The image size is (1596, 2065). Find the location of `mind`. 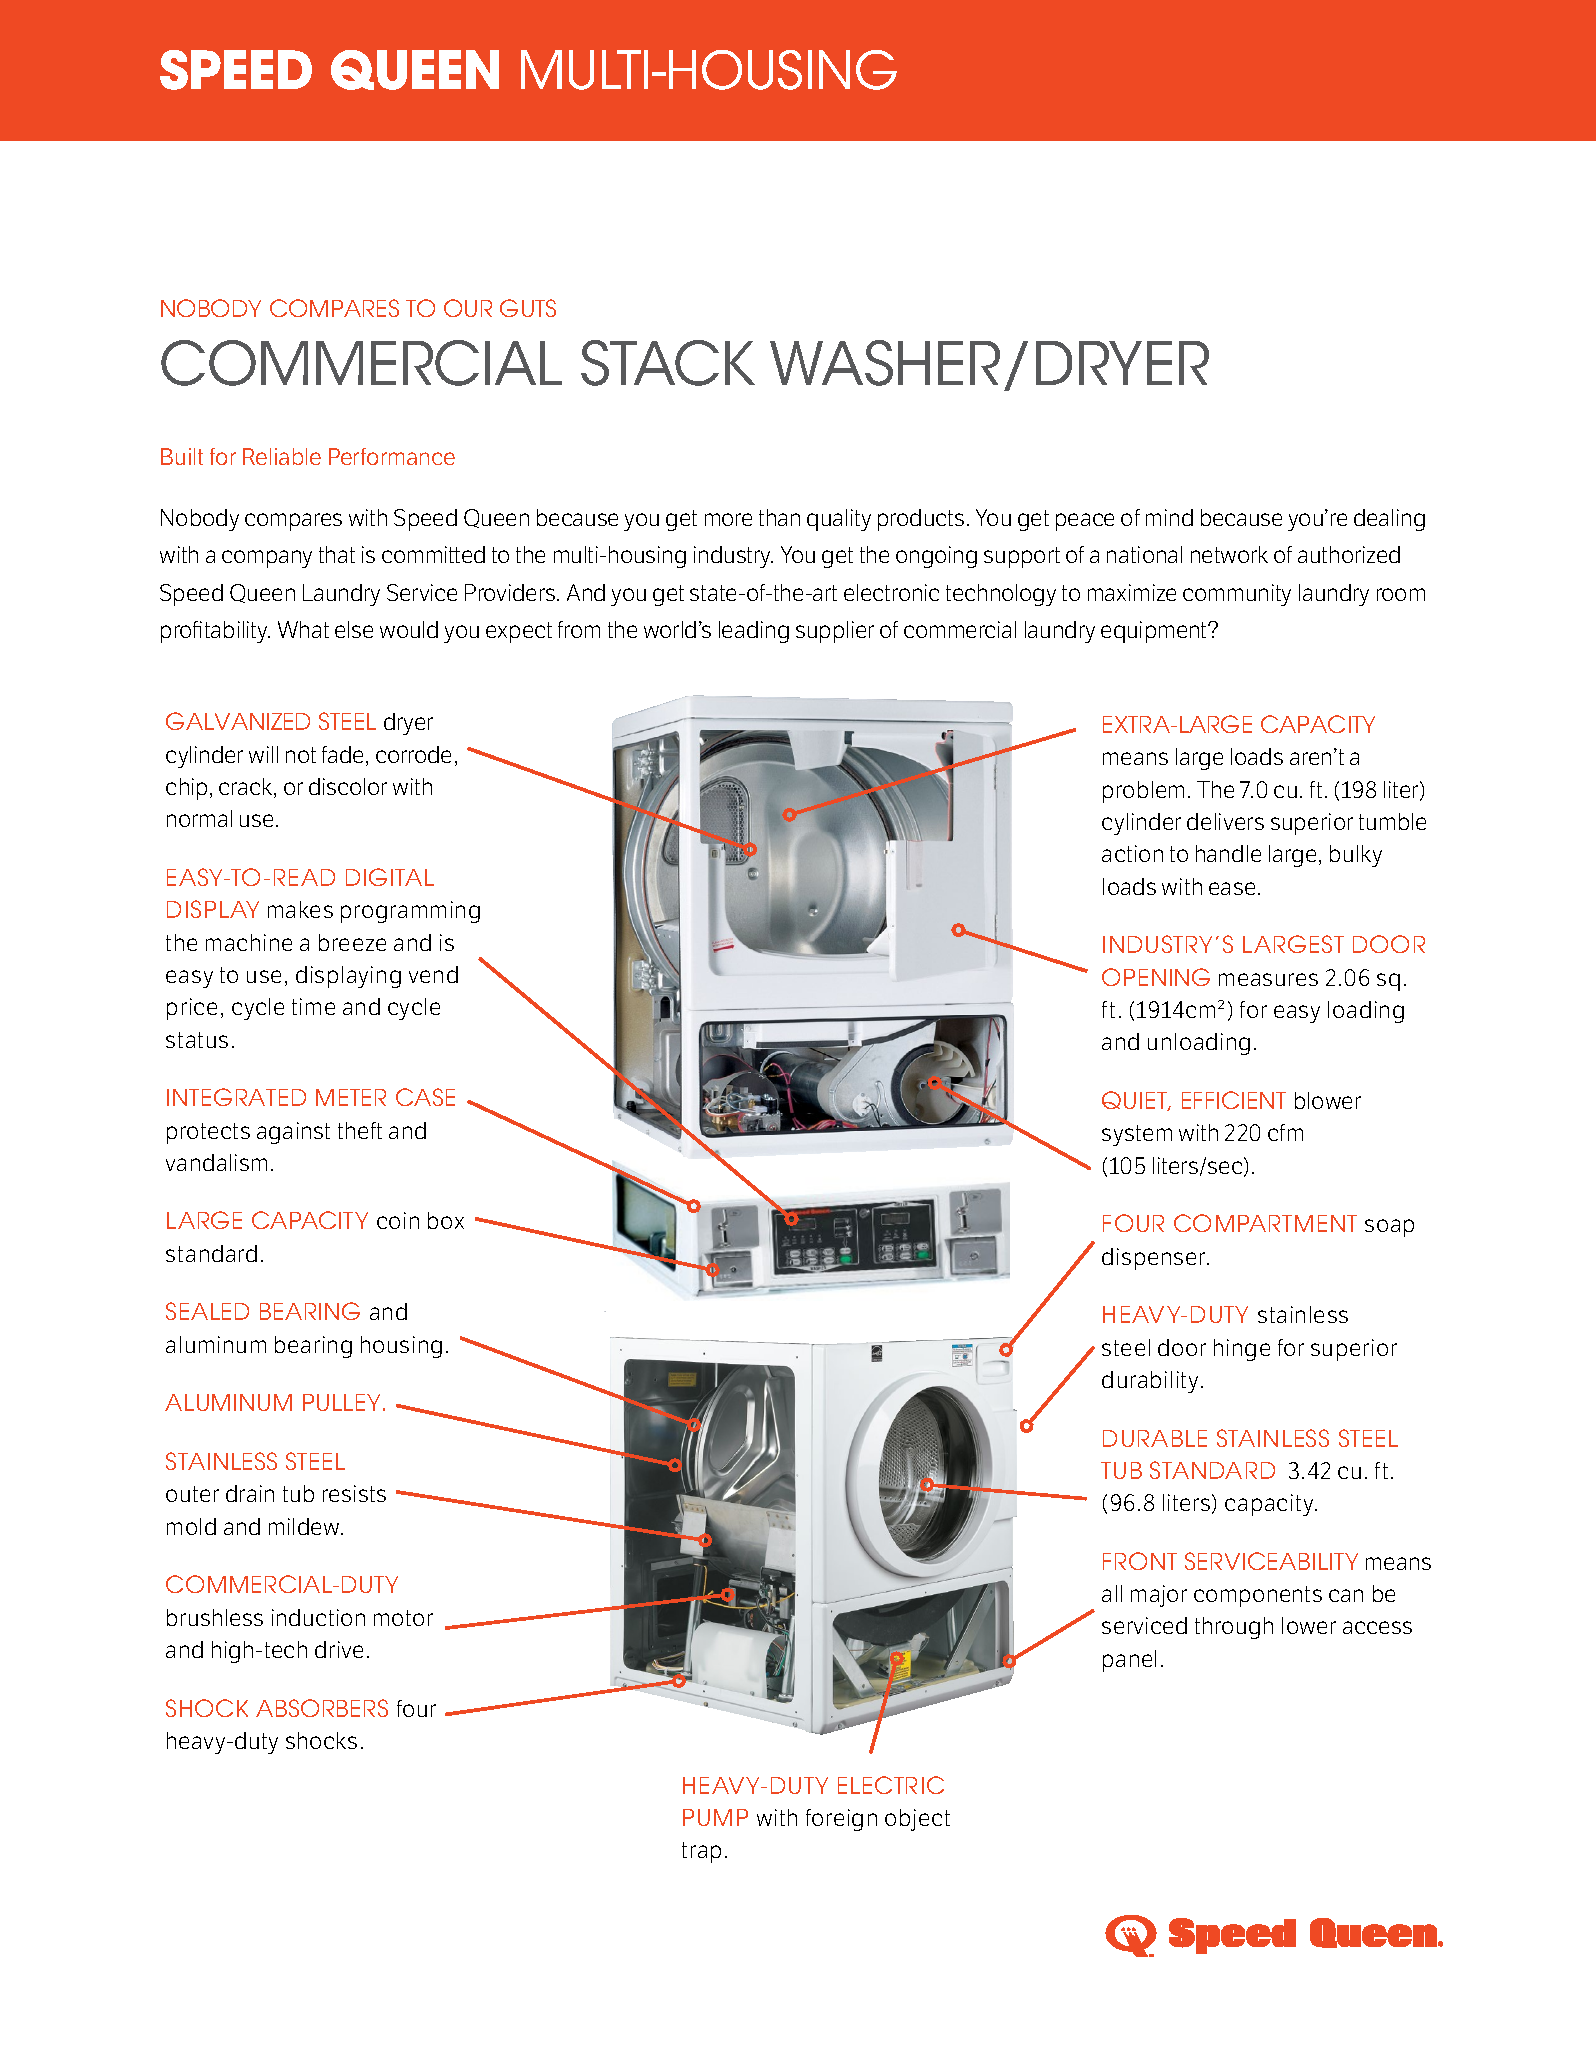

mind is located at coordinates (1169, 517).
